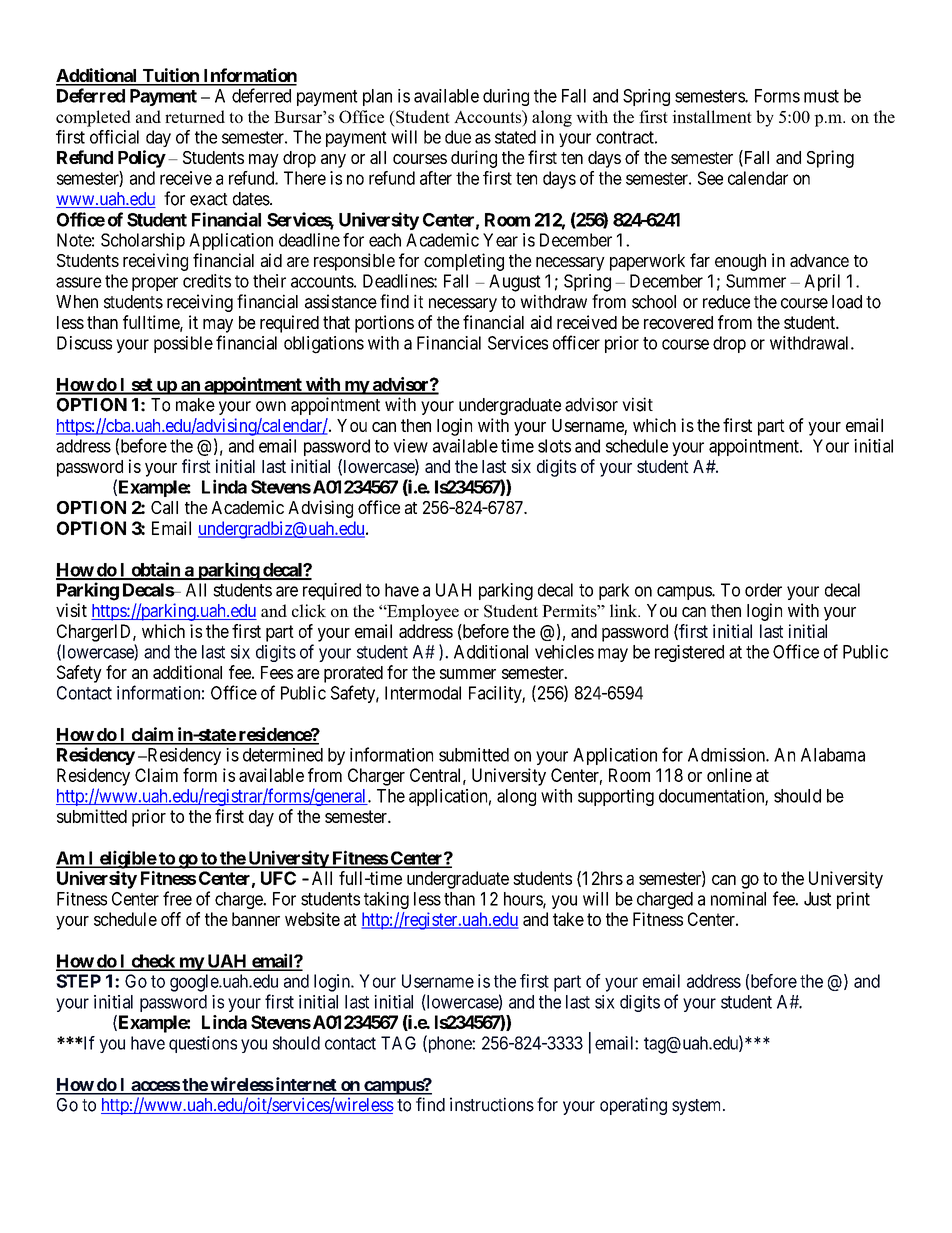  Describe the element at coordinates (195, 116) in the page. I see `returned` at that location.
